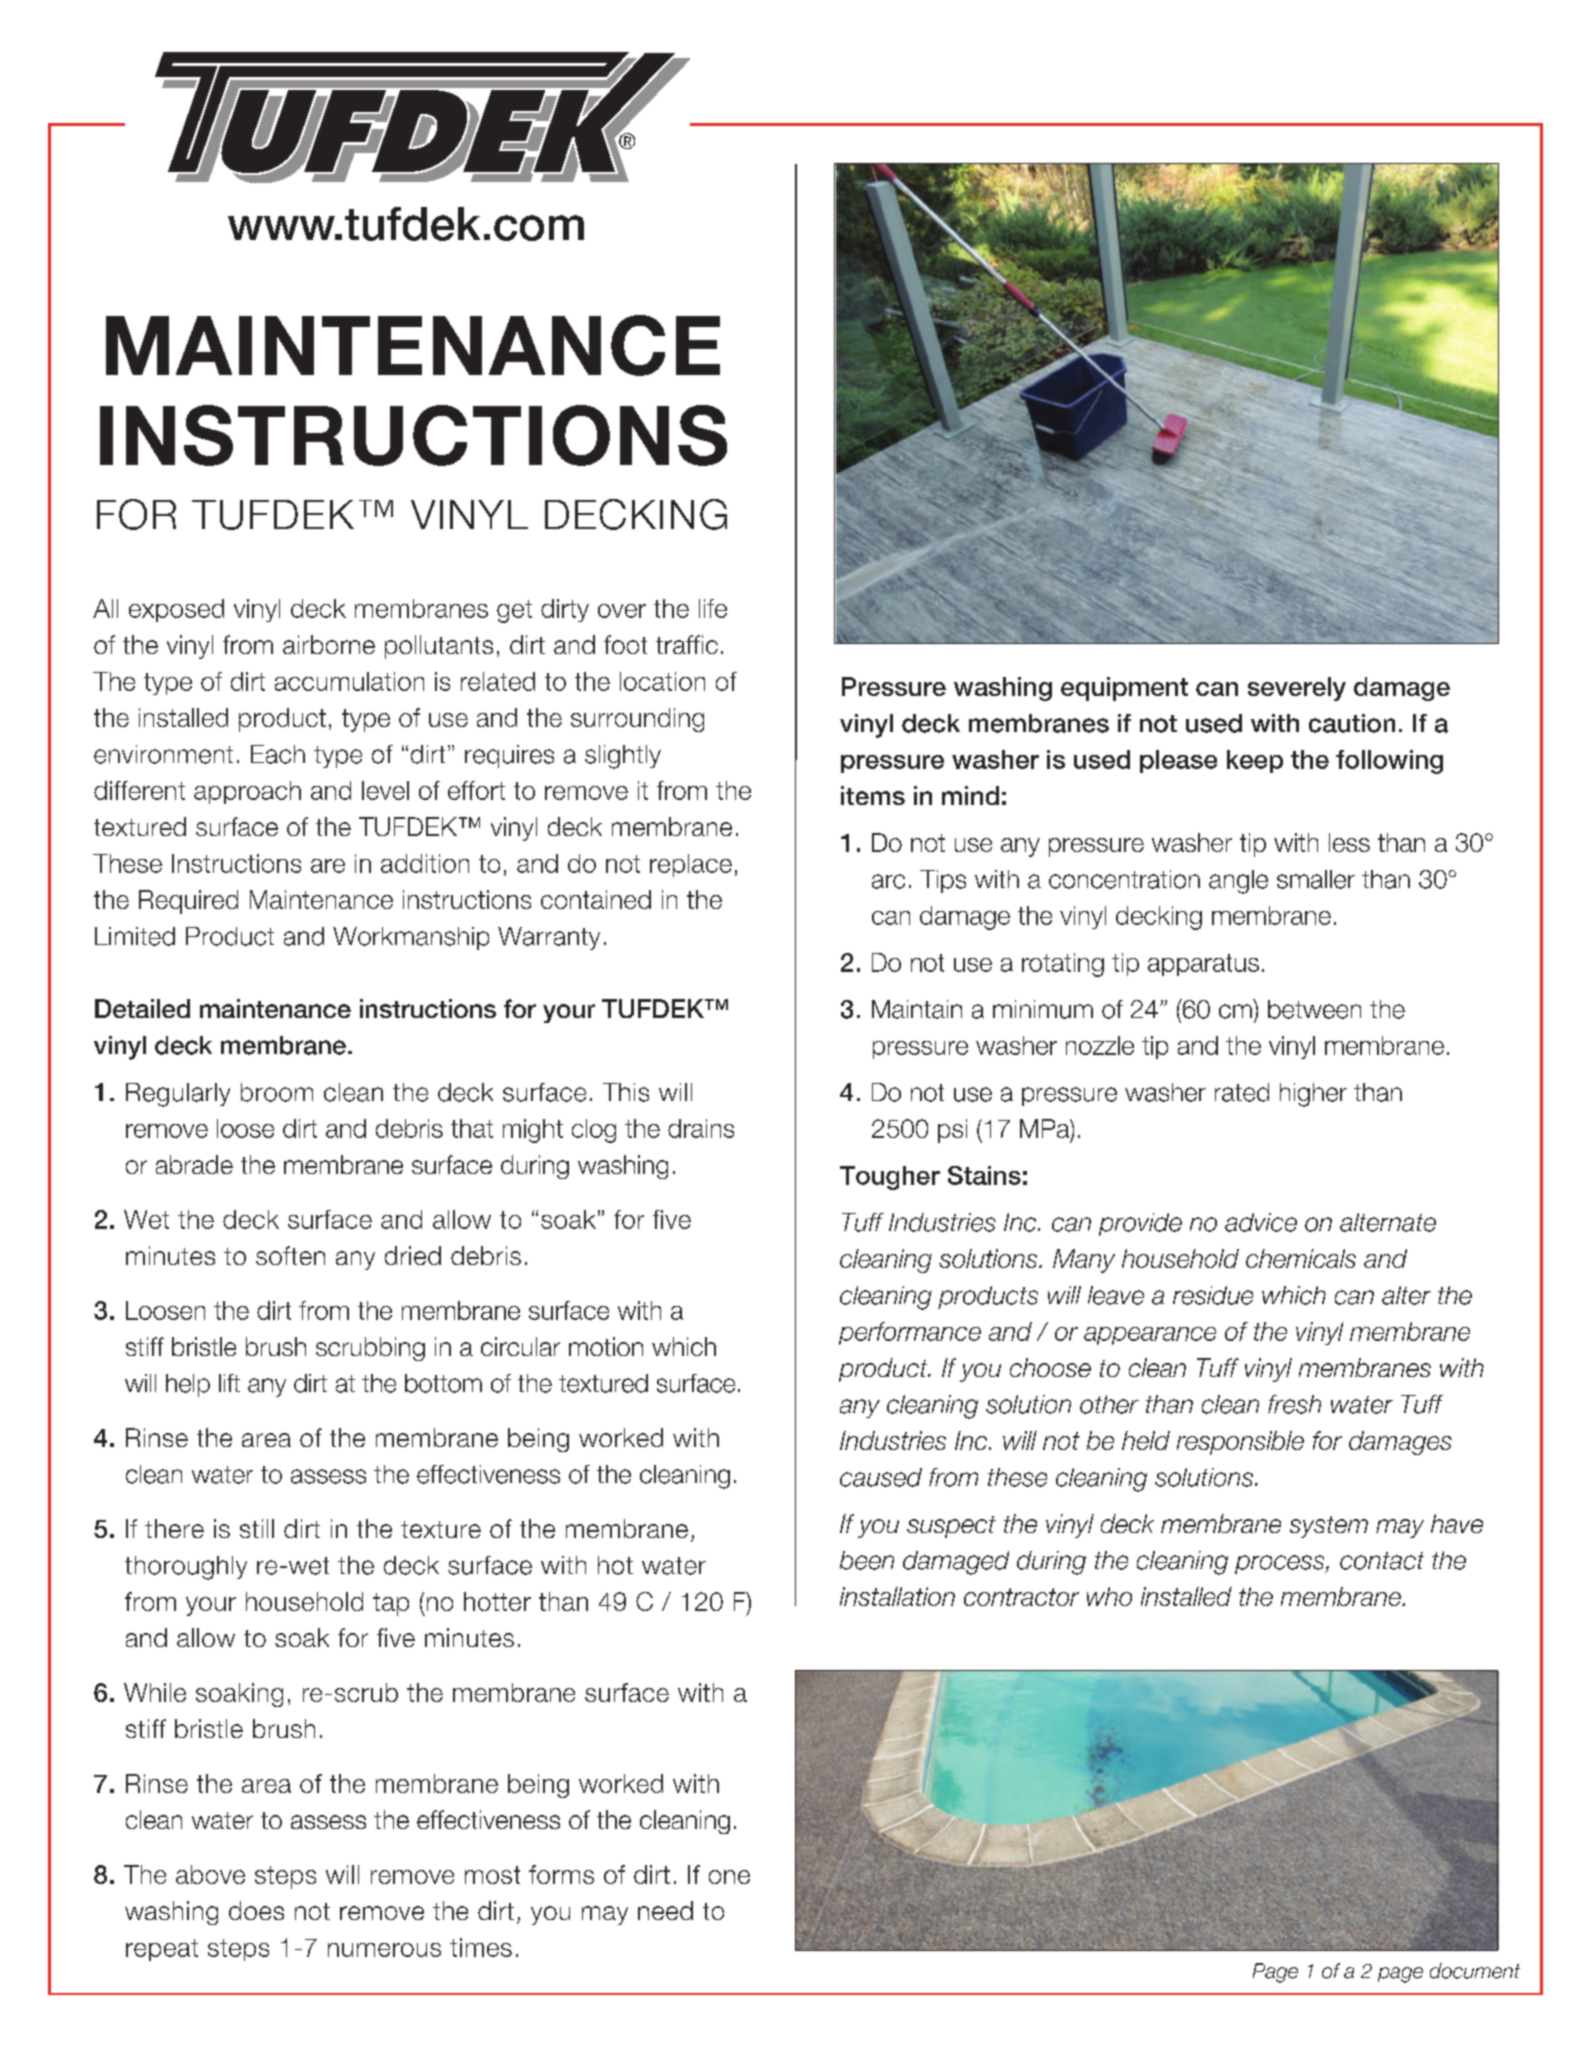  I want to click on Maintain, so click(917, 1009).
